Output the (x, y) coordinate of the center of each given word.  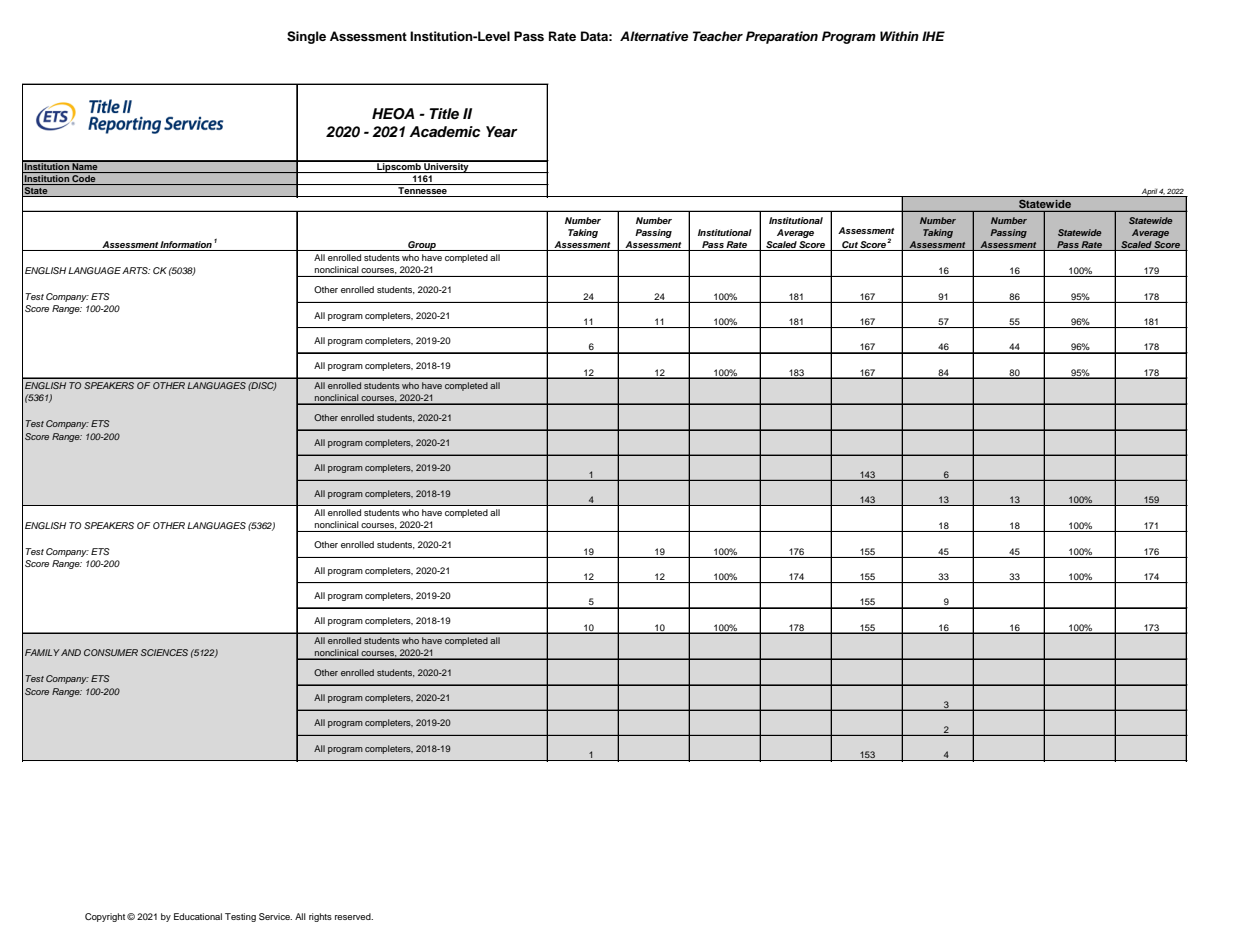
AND (71, 652)
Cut (850, 246)
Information (186, 246)
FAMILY (42, 652)
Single (306, 37)
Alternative (654, 36)
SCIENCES (164, 652)
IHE (933, 36)
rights (320, 917)
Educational (198, 916)
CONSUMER (111, 652)
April (1149, 193)
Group (422, 246)
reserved (354, 916)
